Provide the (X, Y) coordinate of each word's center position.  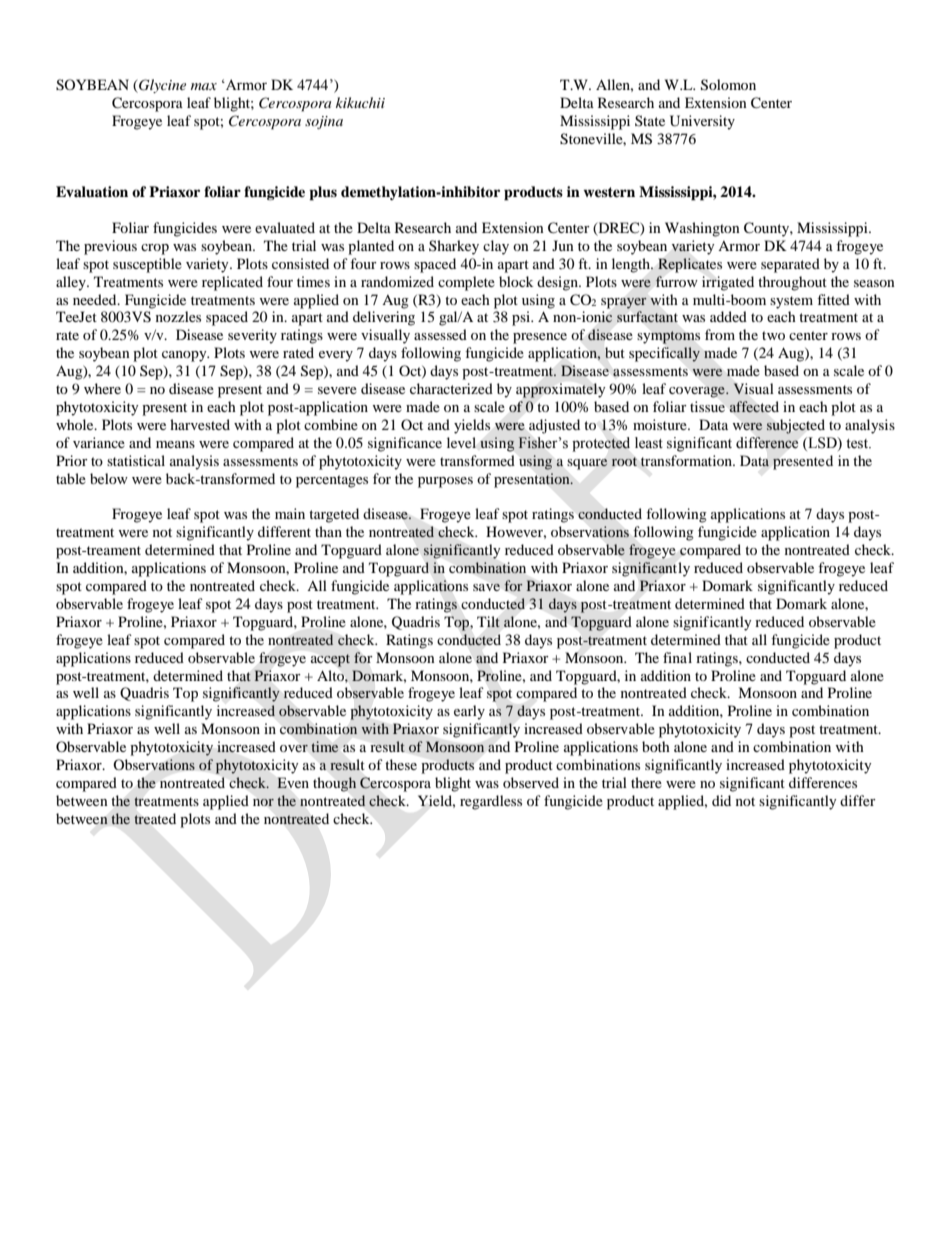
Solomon (728, 85)
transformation (687, 460)
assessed (440, 334)
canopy (185, 356)
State (650, 120)
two (773, 335)
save (486, 587)
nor (263, 802)
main (290, 513)
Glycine (161, 86)
